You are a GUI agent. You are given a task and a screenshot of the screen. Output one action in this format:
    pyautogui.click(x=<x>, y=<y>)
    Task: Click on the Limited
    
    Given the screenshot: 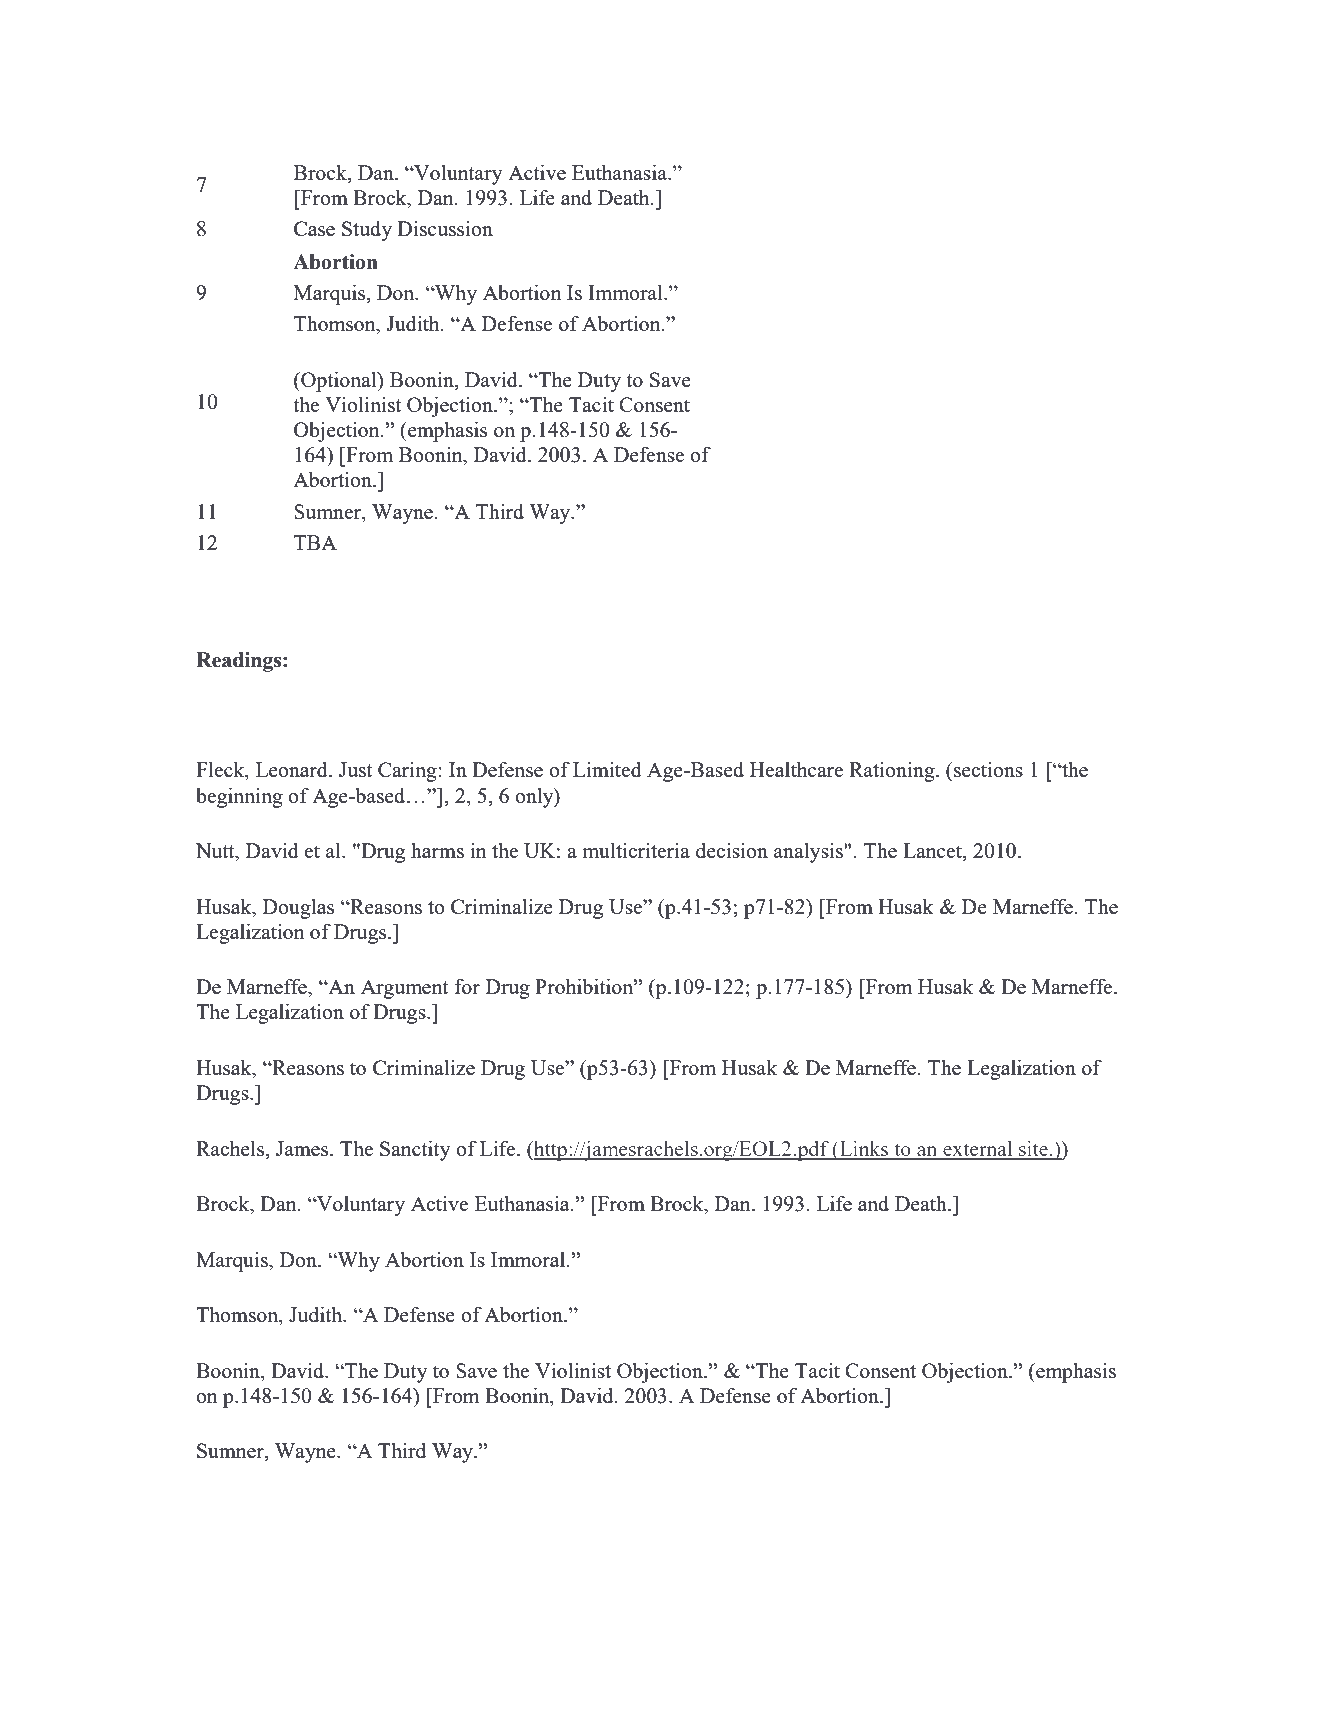 What is the action you would take?
    pyautogui.click(x=607, y=769)
